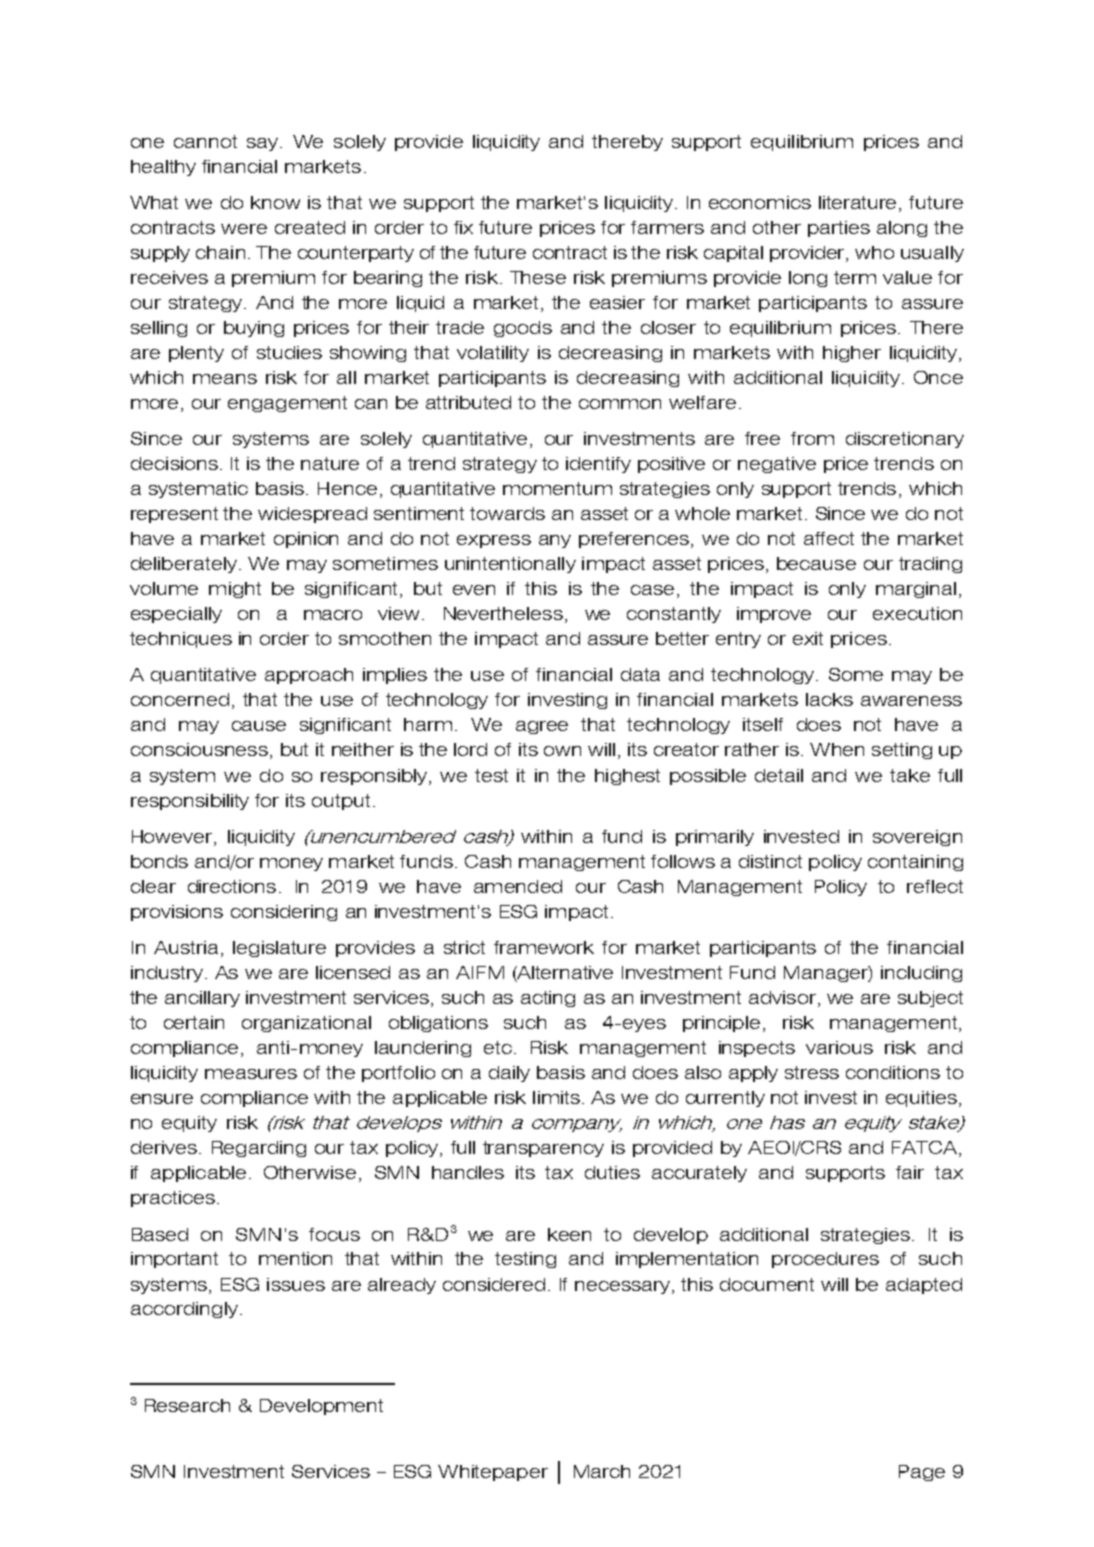  I want to click on identify, so click(598, 465).
